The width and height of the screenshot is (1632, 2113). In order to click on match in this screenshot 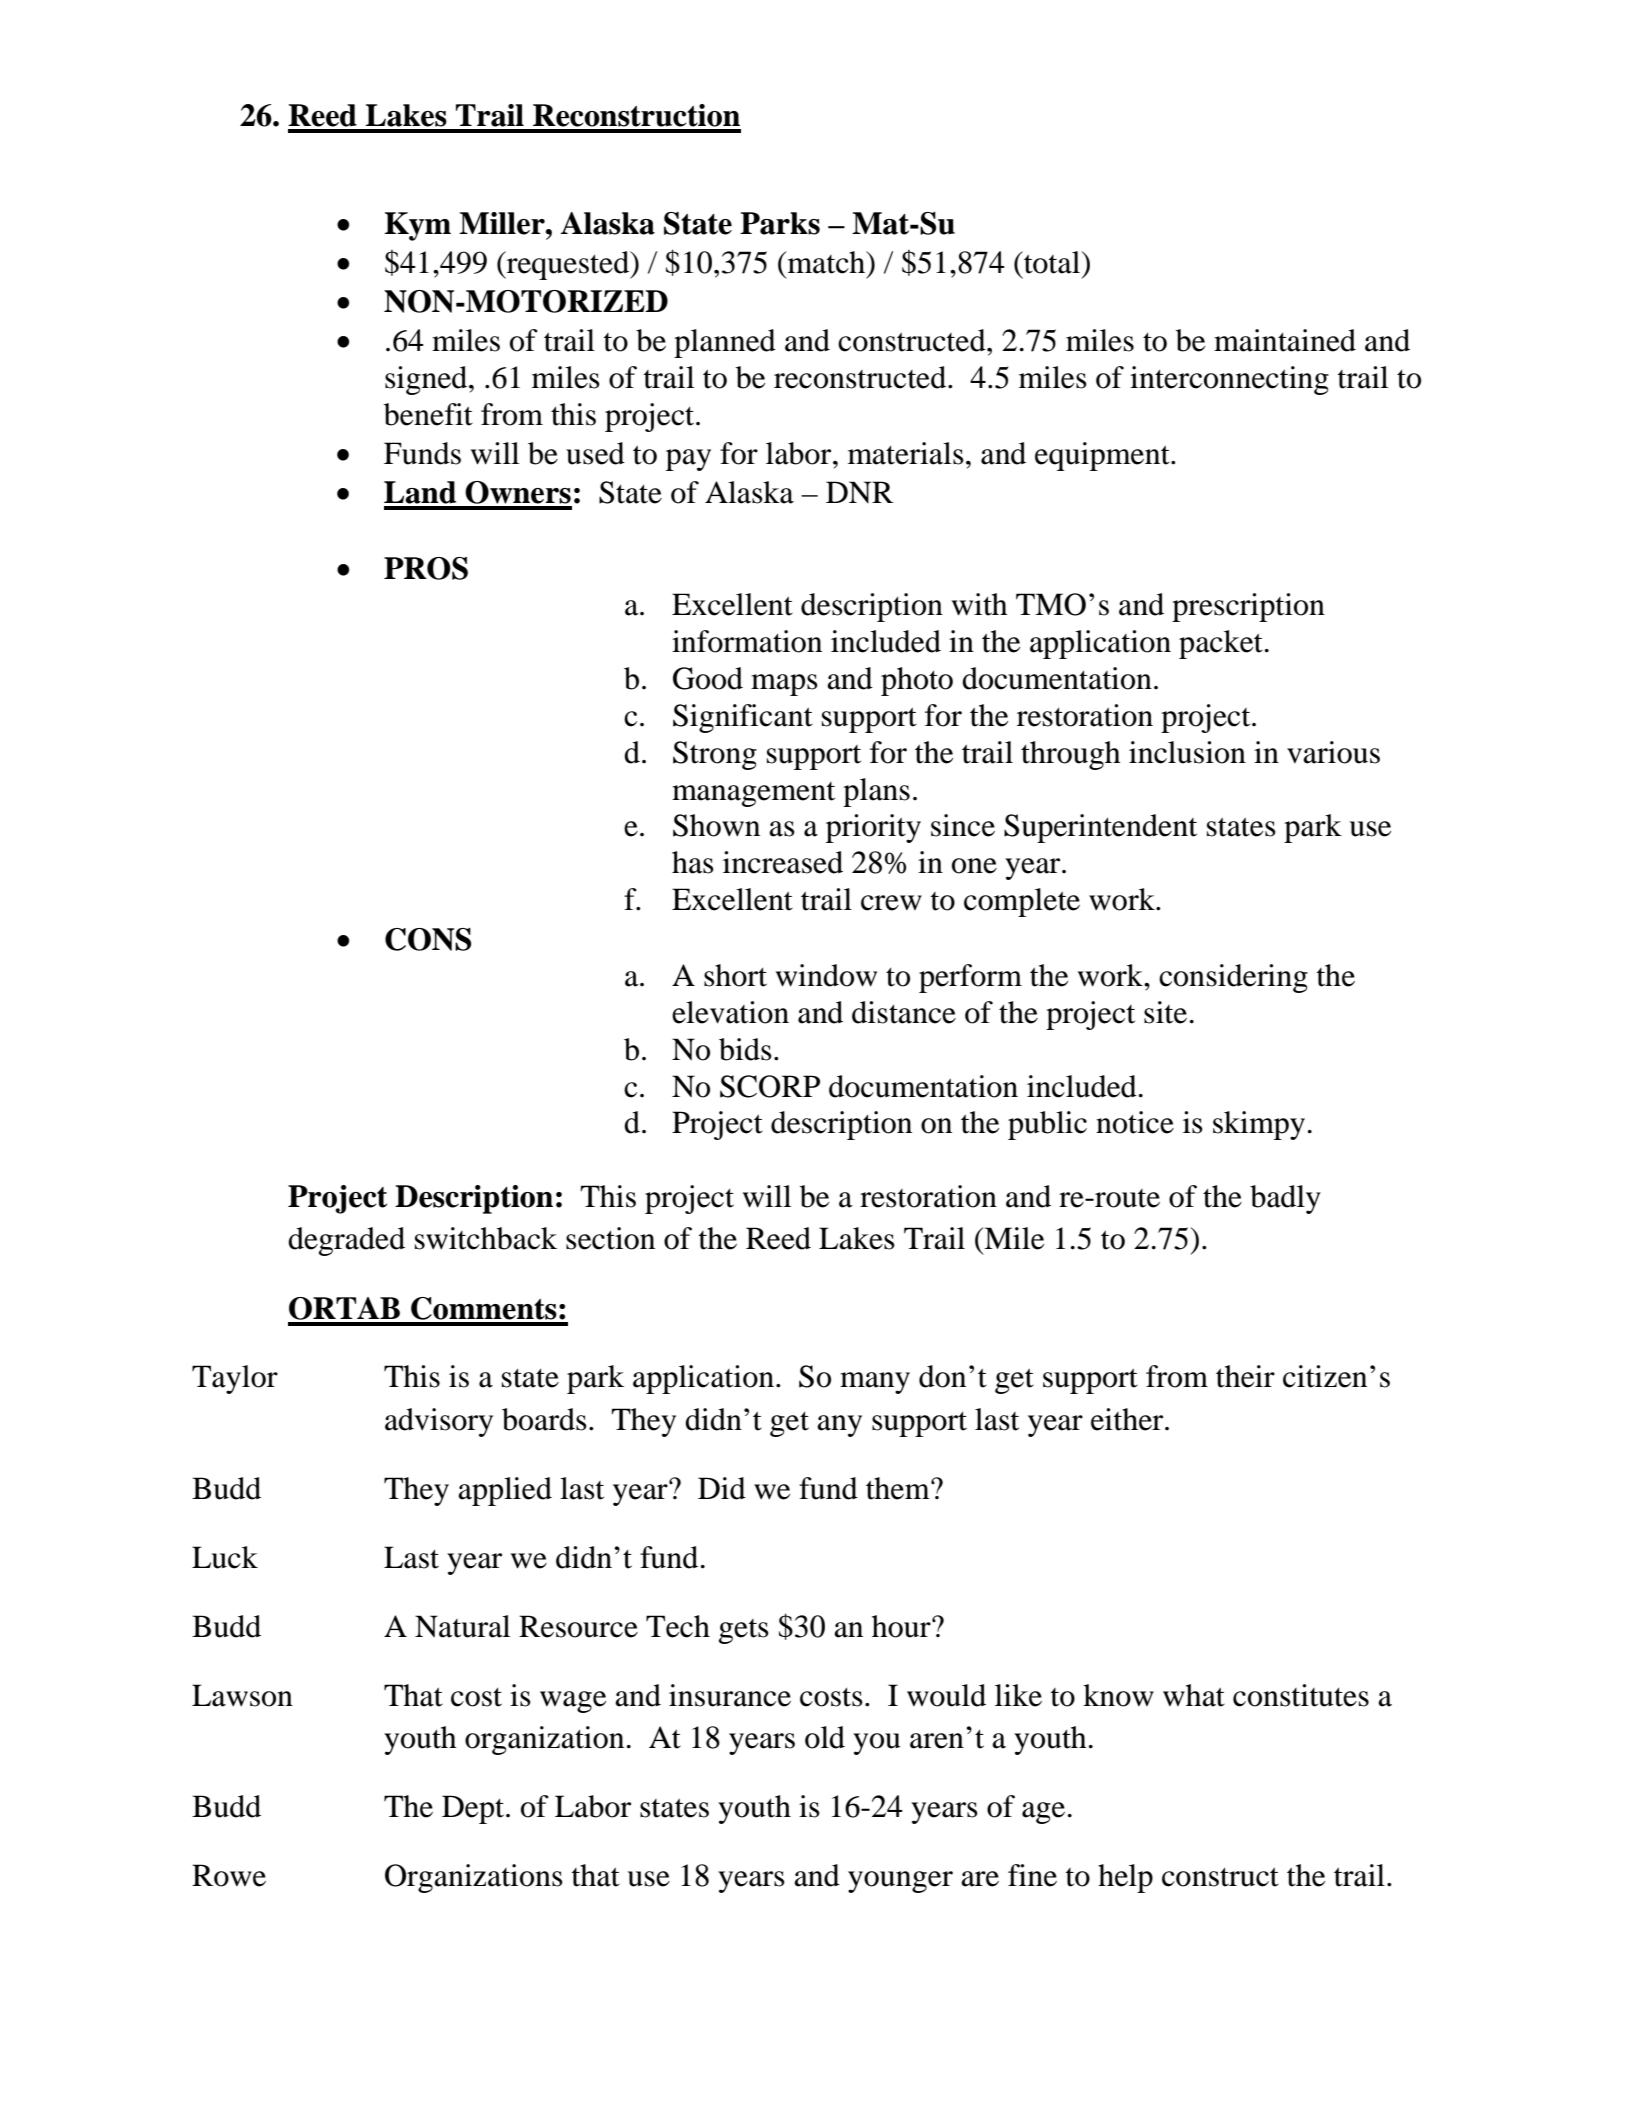, I will do `click(827, 262)`.
